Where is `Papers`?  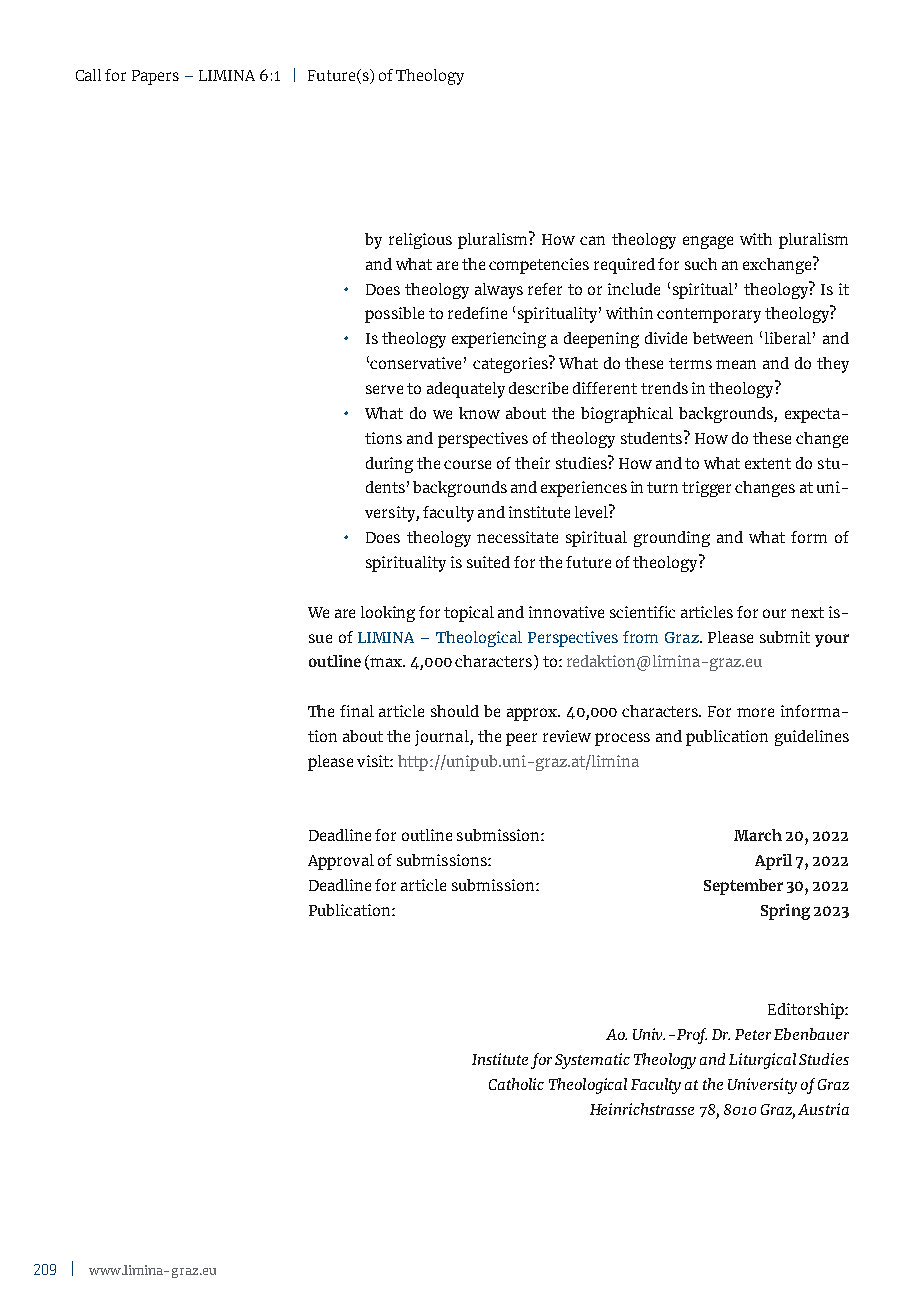 Papers is located at coordinates (155, 77).
